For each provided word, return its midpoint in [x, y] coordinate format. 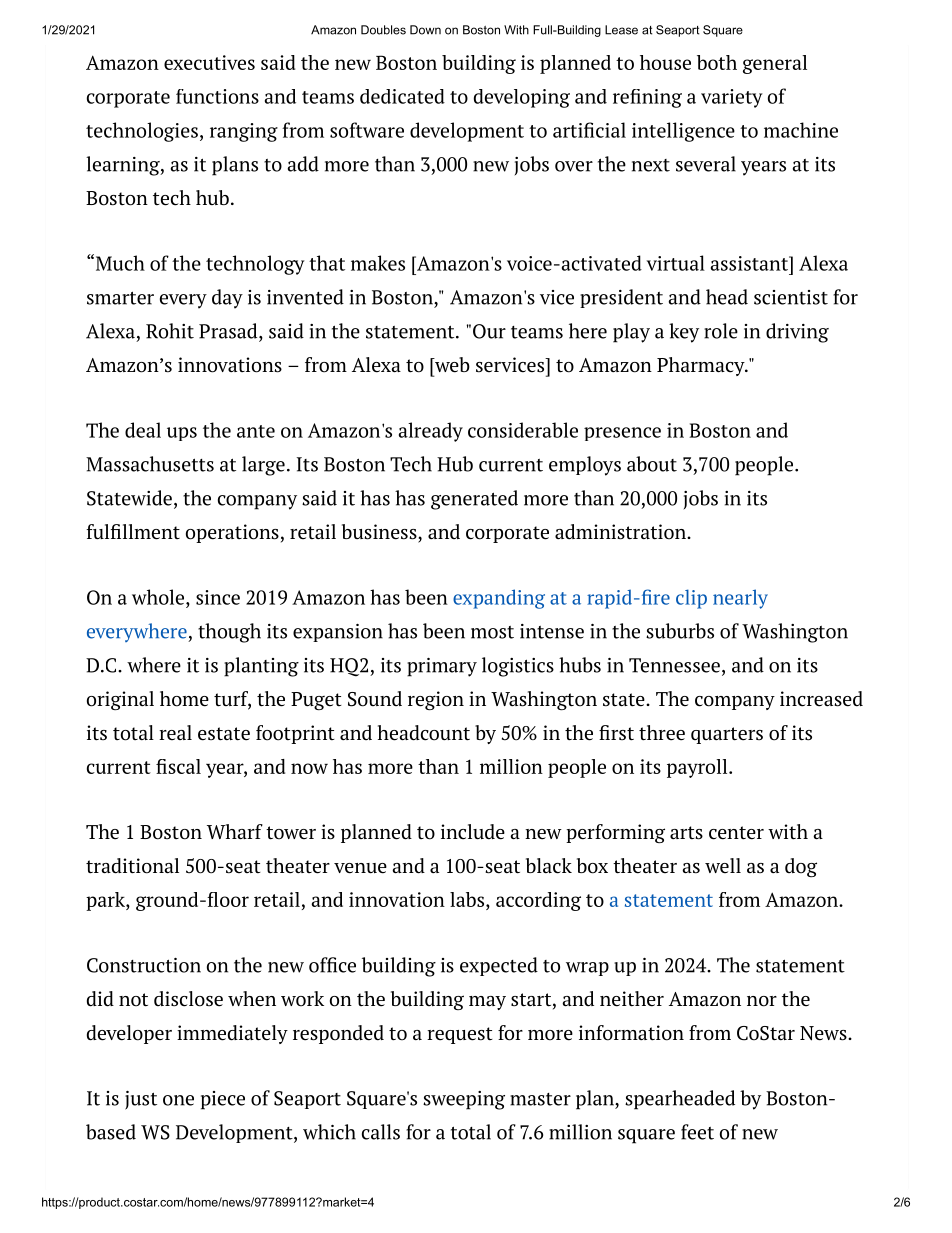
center [736, 833]
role [721, 331]
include [473, 832]
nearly [740, 599]
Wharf [235, 832]
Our [489, 331]
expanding [499, 599]
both [717, 62]
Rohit [170, 331]
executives [209, 62]
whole [159, 597]
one [178, 1100]
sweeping [464, 1100]
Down [425, 30]
